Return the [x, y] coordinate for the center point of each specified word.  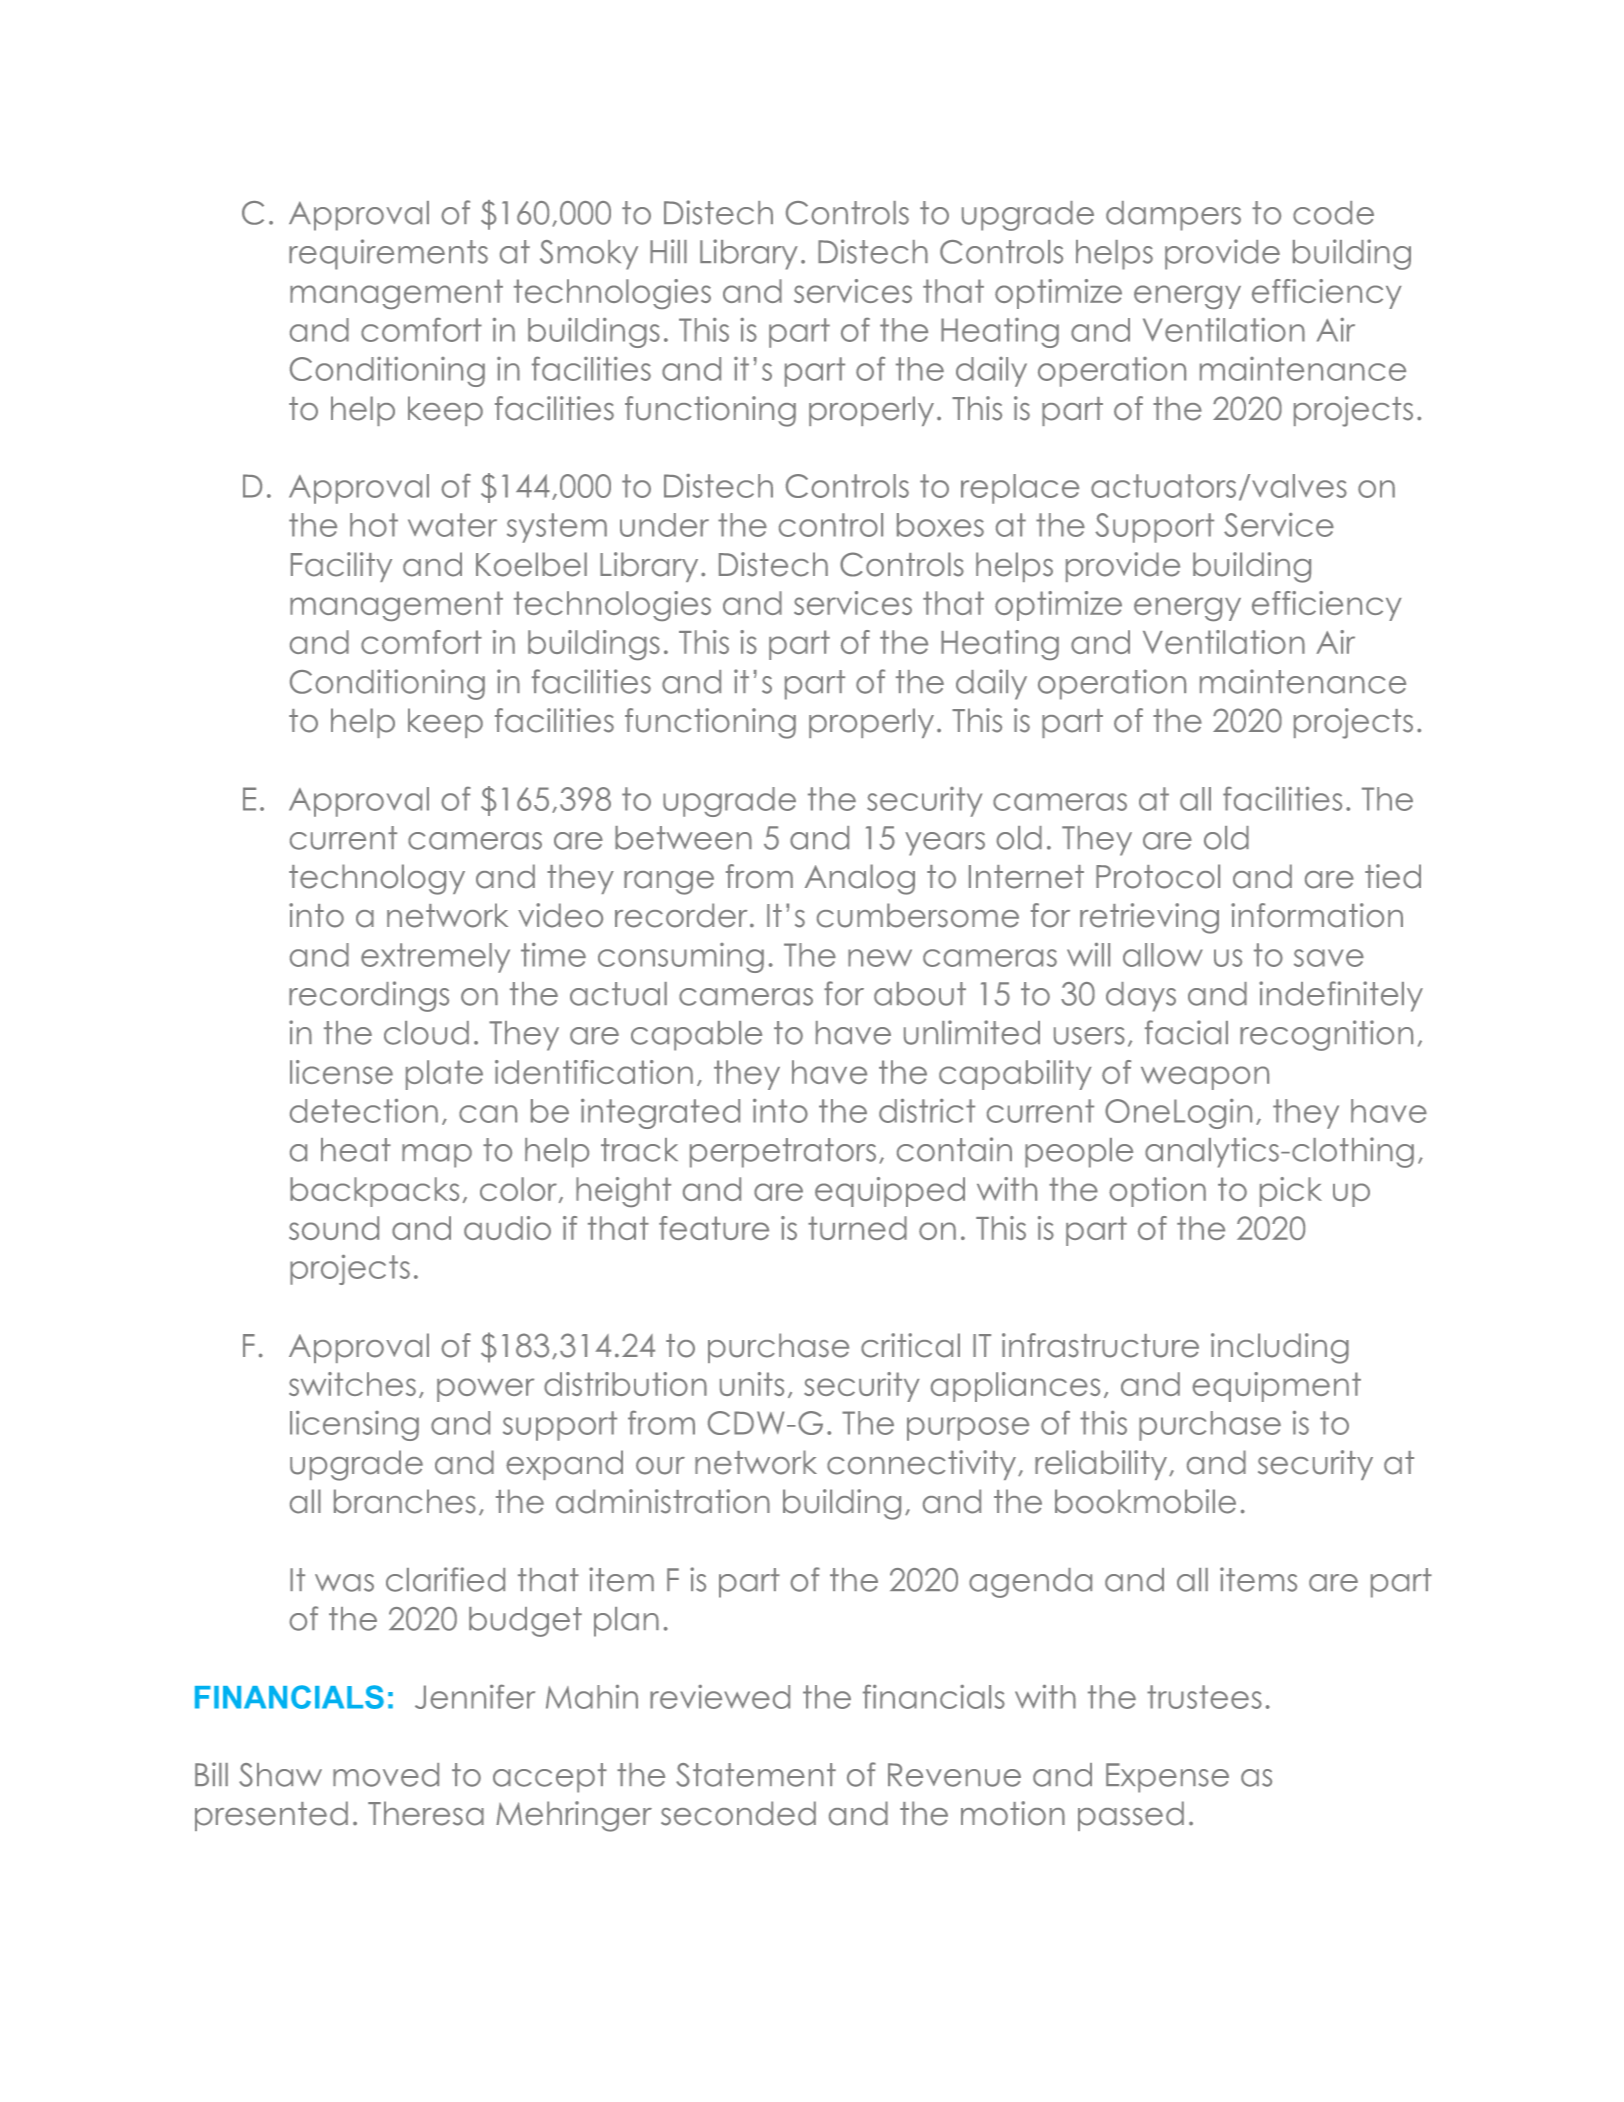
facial [1186, 1032]
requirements [388, 254]
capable [696, 1036]
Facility [341, 567]
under [664, 525]
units [752, 1384]
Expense [1167, 1778]
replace [1020, 489]
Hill [668, 251]
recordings [369, 996]
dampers [1173, 216]
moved [386, 1775]
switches [352, 1384]
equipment [1276, 1387]
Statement [756, 1775]
